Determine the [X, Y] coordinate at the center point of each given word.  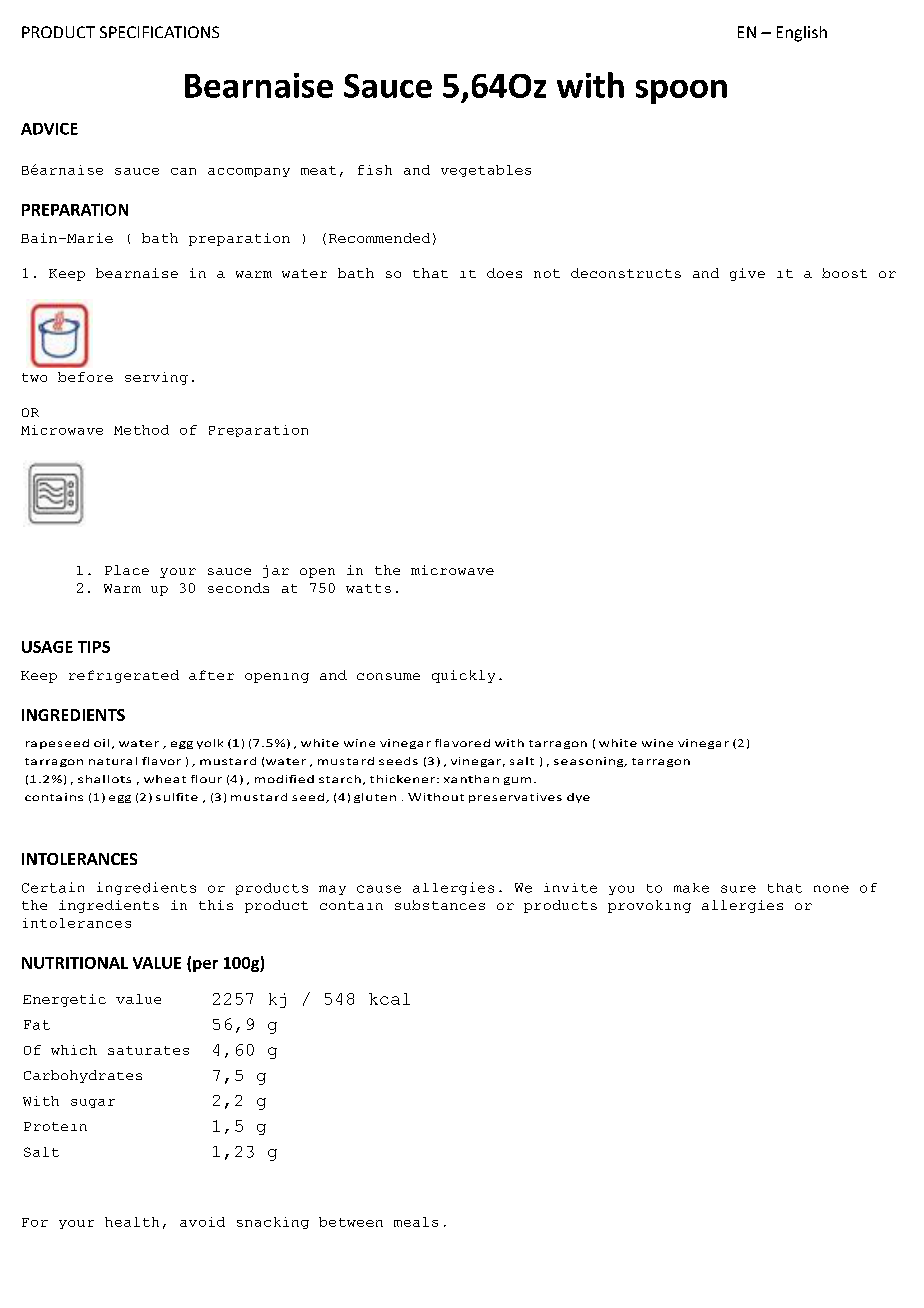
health [132, 1222]
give [747, 274]
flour [206, 779]
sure [738, 889]
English [802, 34]
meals [416, 1222]
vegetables [486, 171]
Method [141, 430]
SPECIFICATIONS [159, 32]
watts [368, 588]
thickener [404, 779]
